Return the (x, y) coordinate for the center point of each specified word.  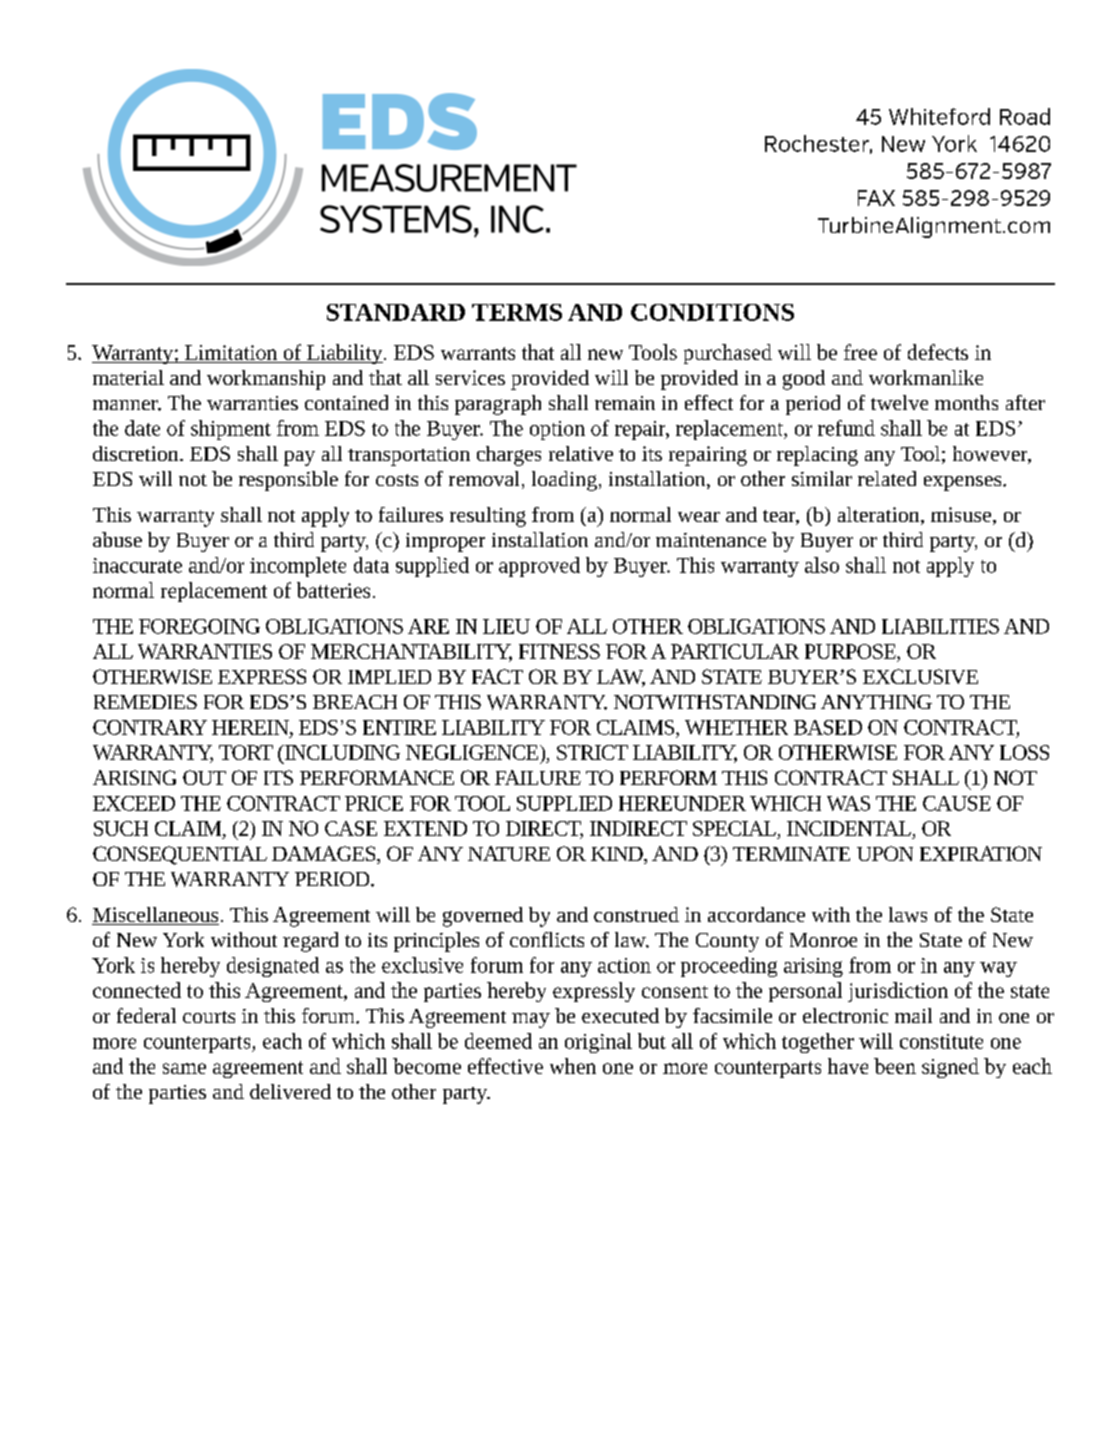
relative (581, 453)
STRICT (592, 752)
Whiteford (939, 116)
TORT (246, 752)
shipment (231, 430)
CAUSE (957, 803)
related (887, 478)
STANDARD (396, 312)
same (184, 1068)
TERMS (517, 312)
